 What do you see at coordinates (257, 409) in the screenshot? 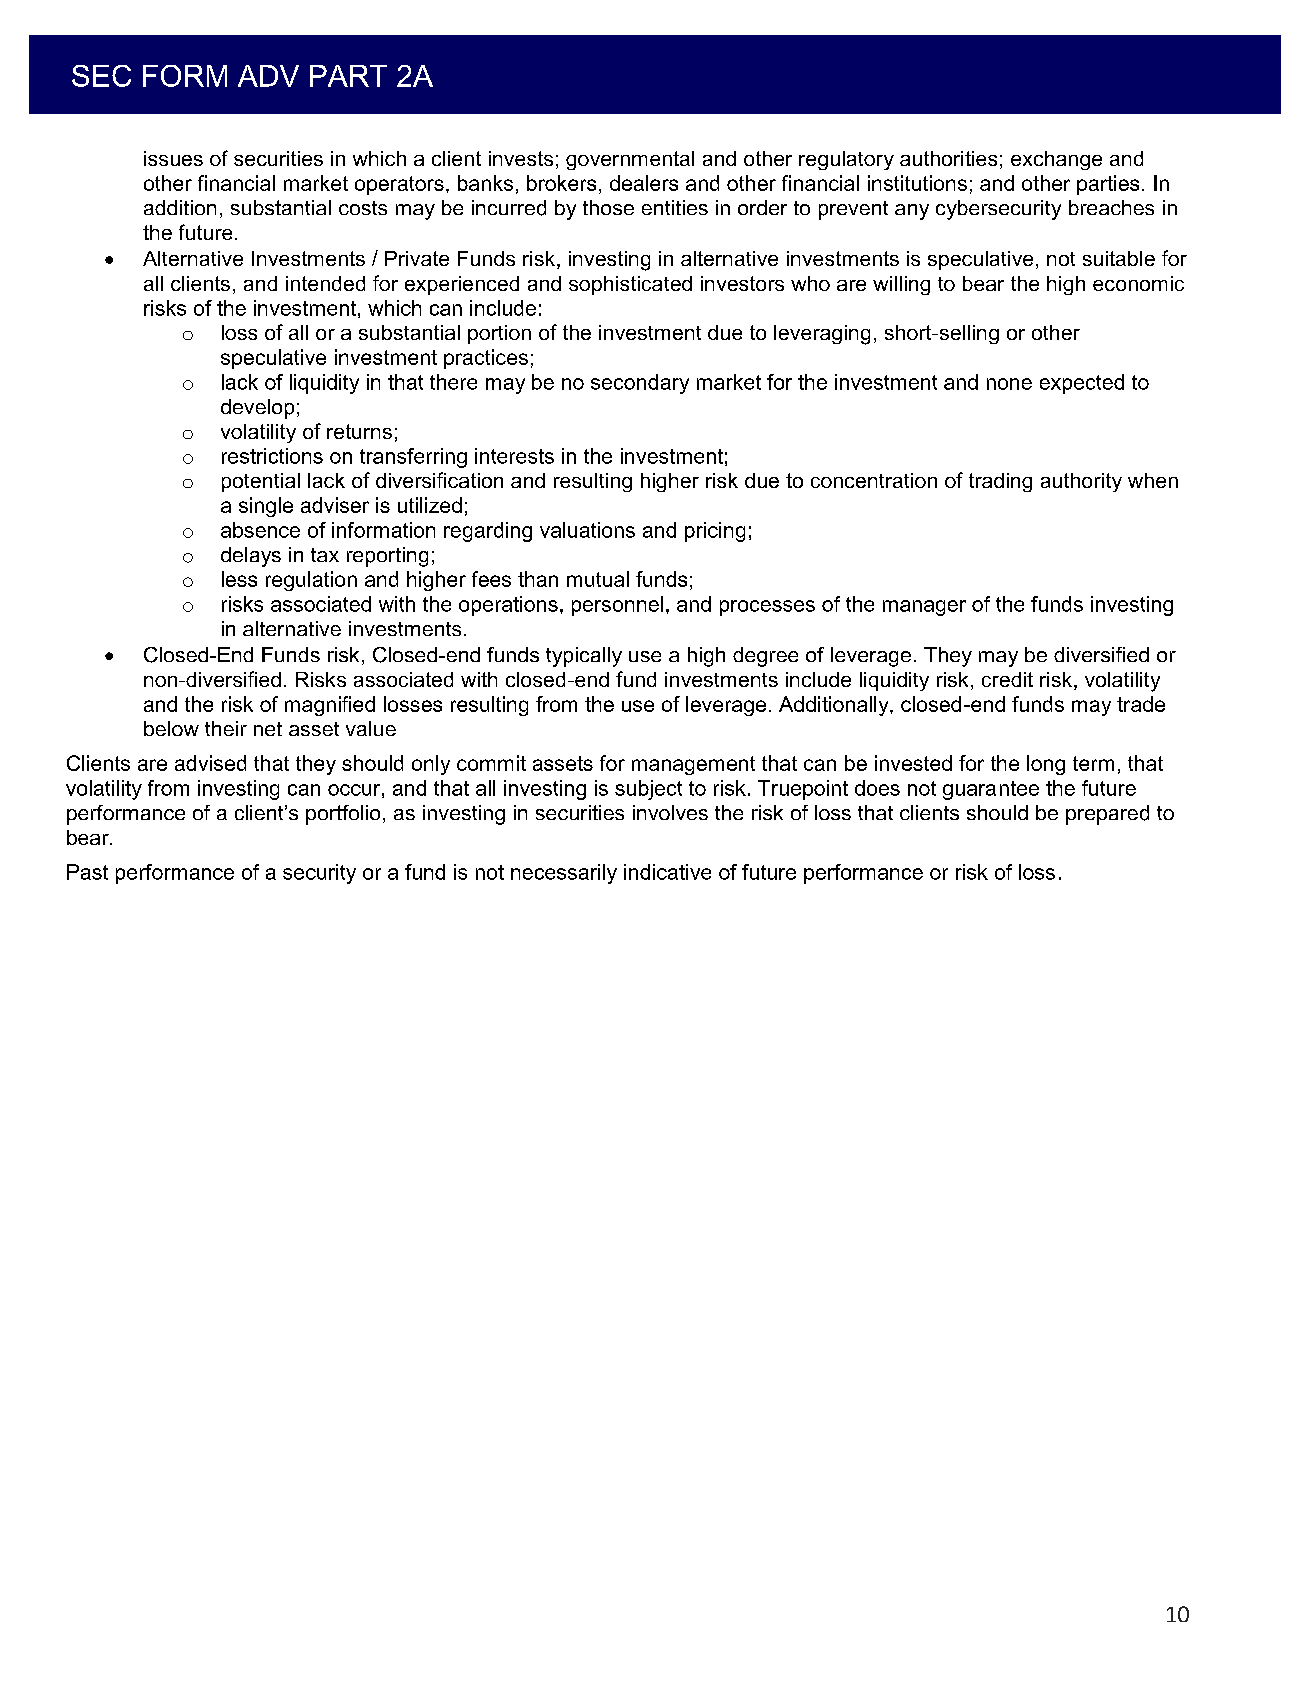
I see `develop` at bounding box center [257, 409].
